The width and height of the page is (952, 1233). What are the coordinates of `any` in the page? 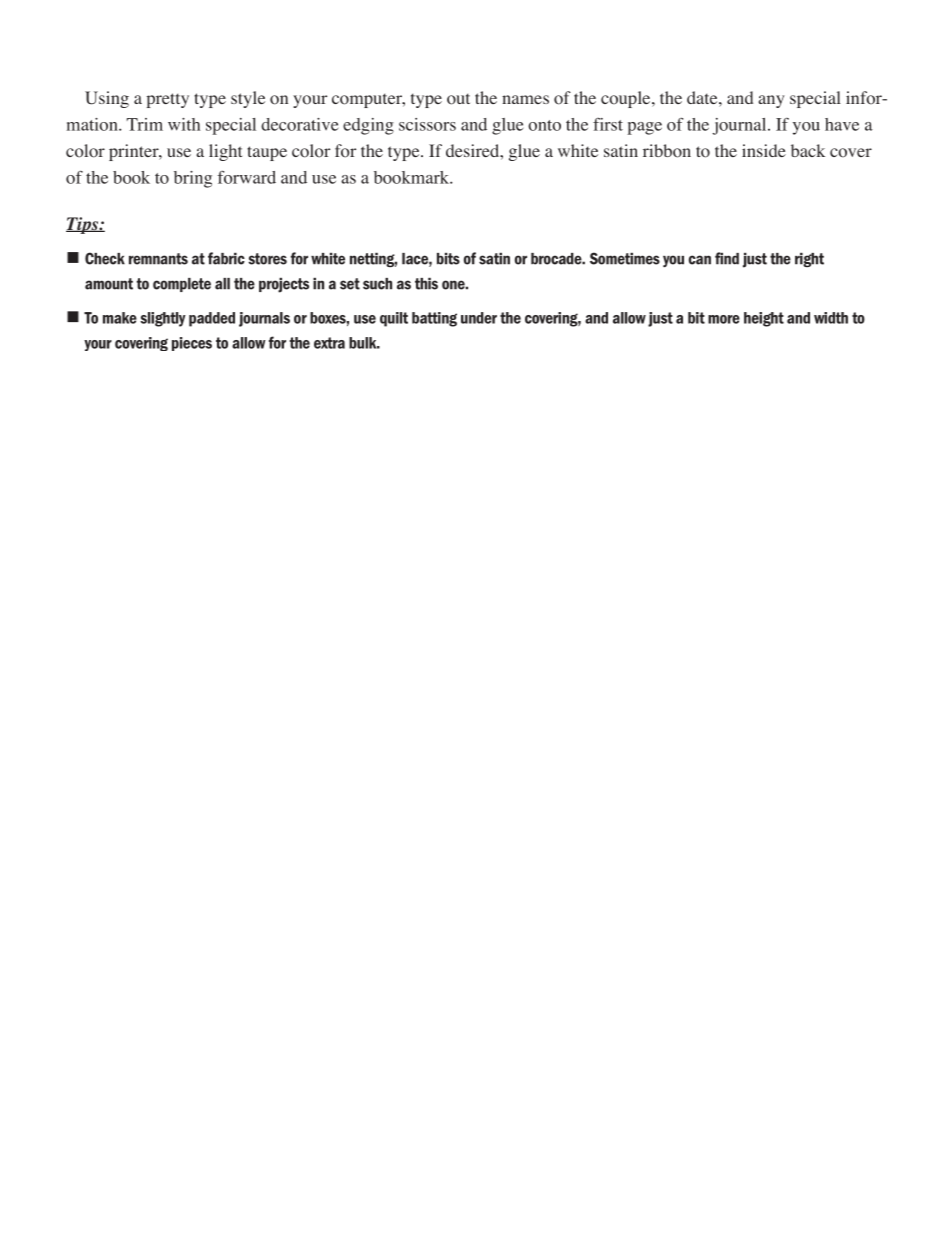 It's located at (771, 101).
